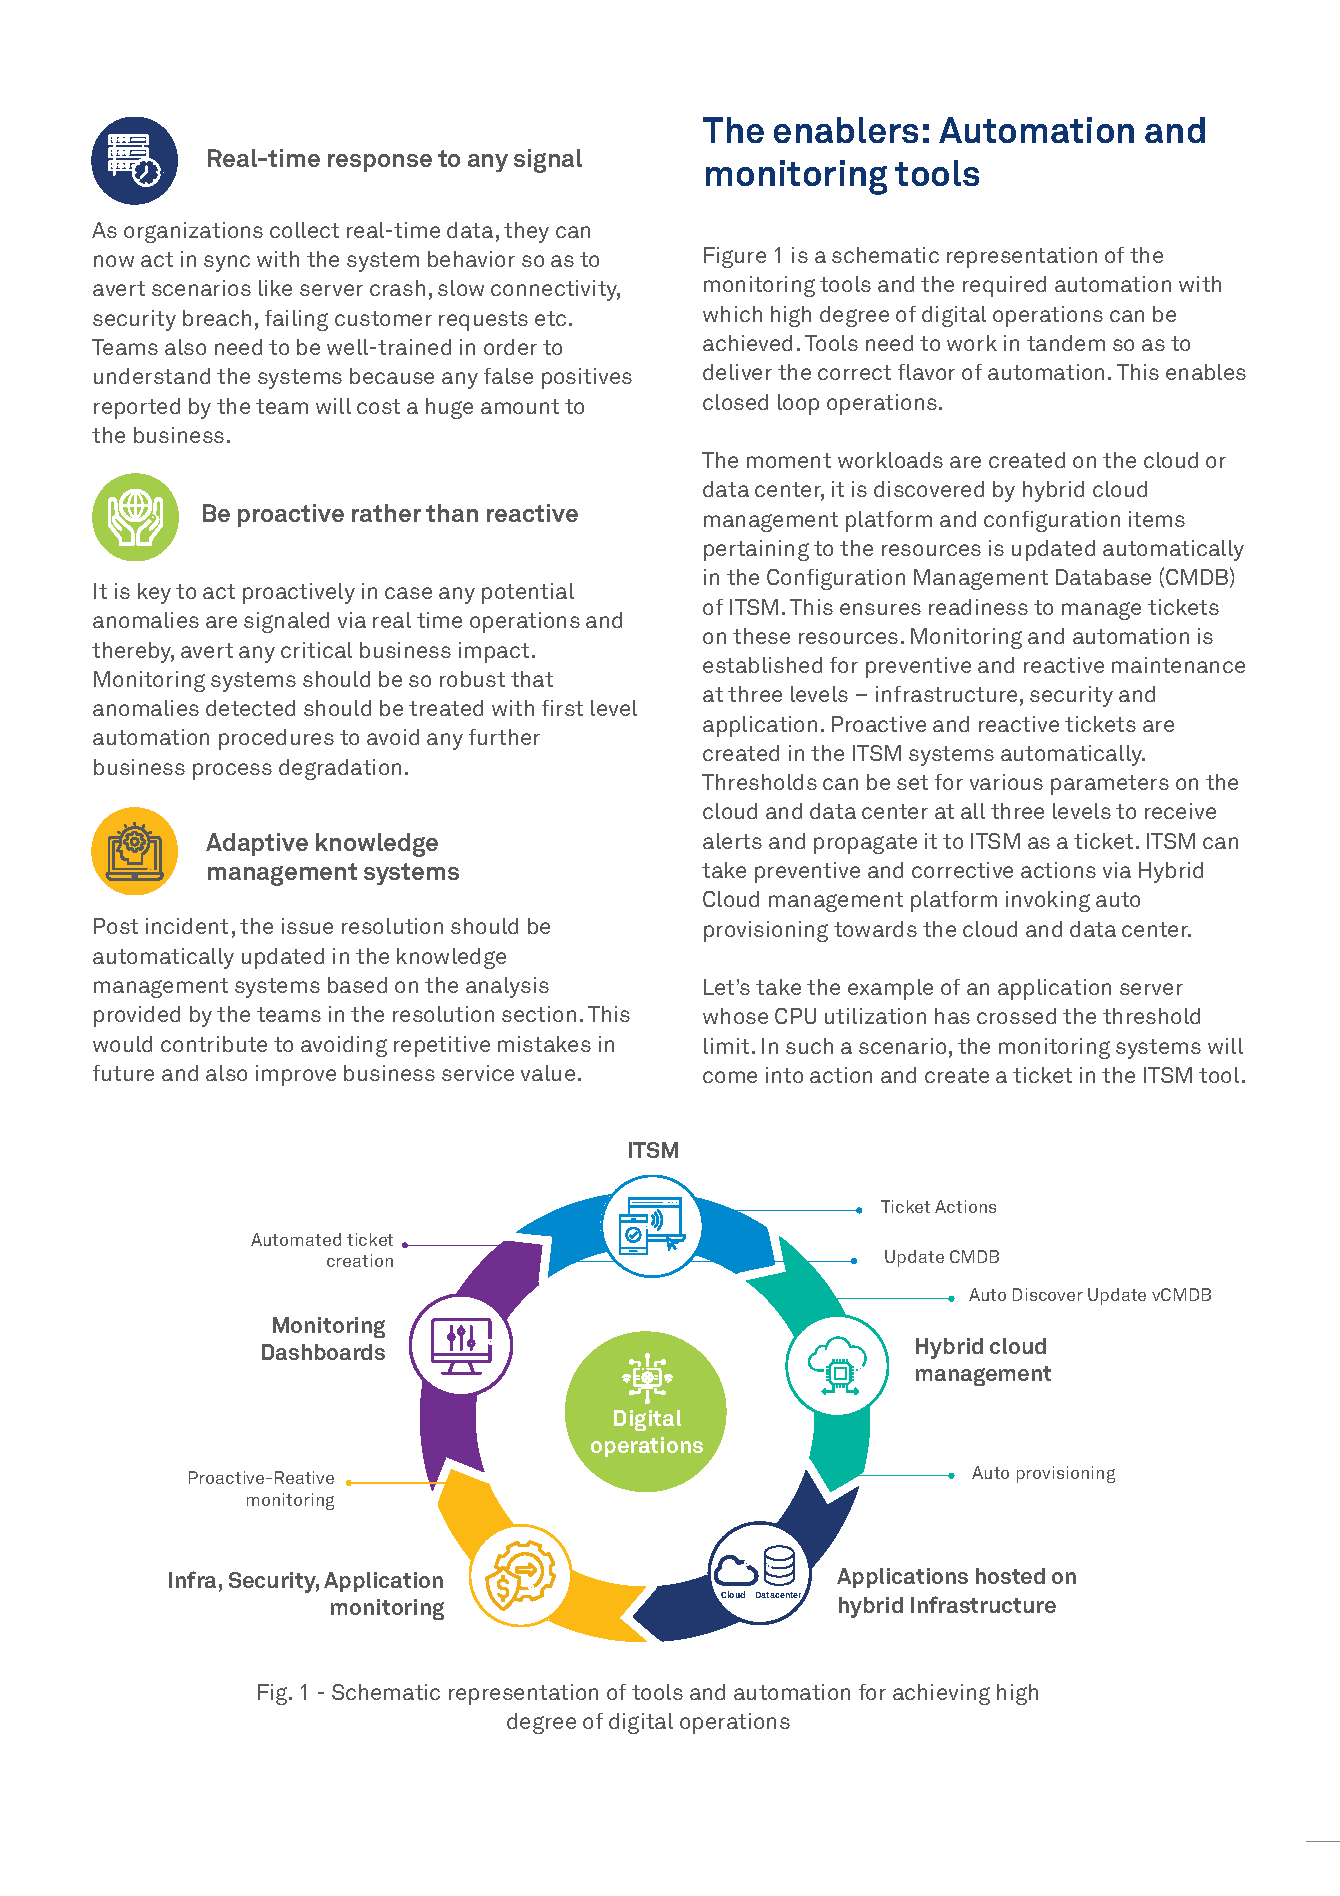 The height and width of the document is (1896, 1340). Describe the element at coordinates (735, 257) in the document. I see `Figure` at that location.
